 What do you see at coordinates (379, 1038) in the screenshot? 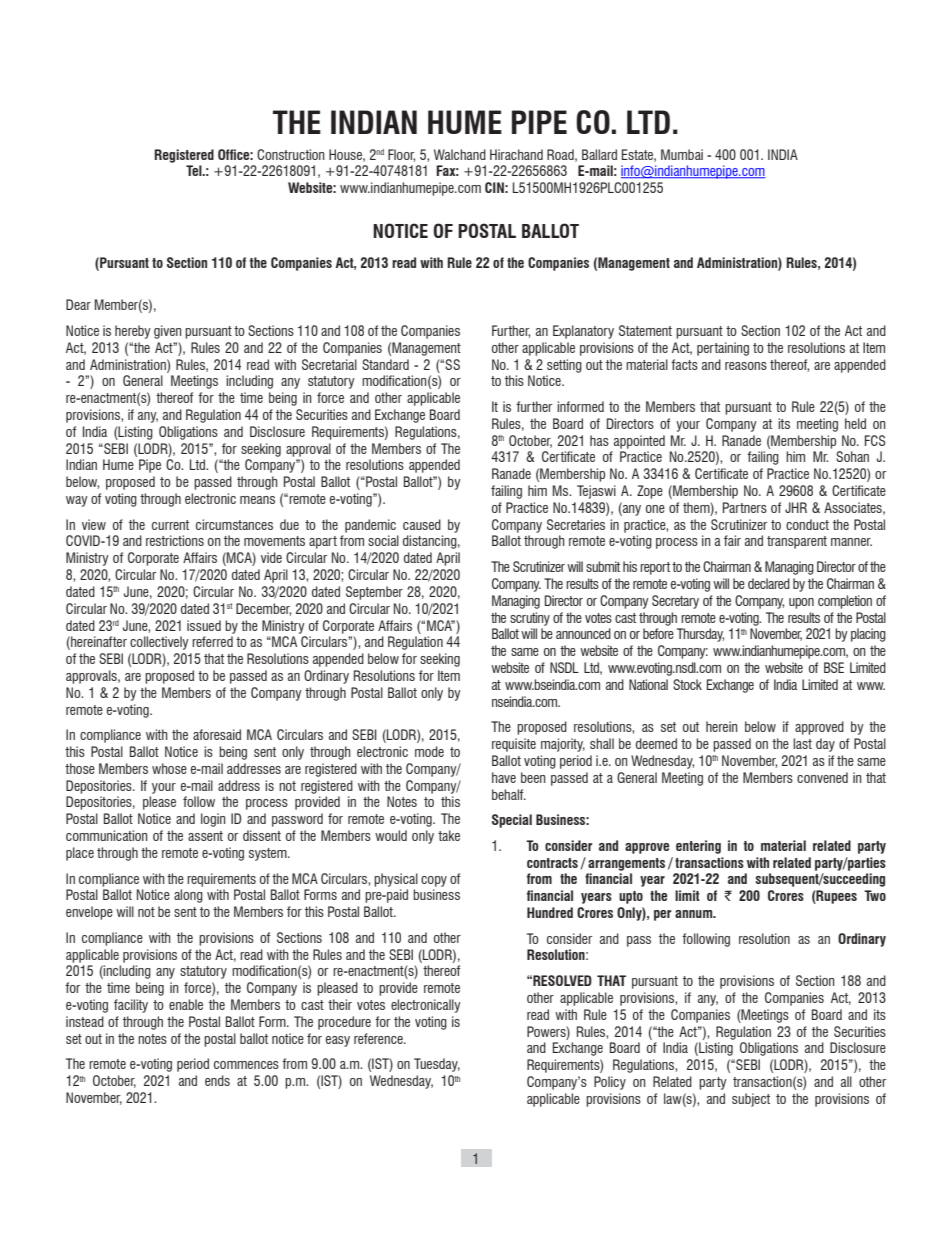
I see `reference` at bounding box center [379, 1038].
